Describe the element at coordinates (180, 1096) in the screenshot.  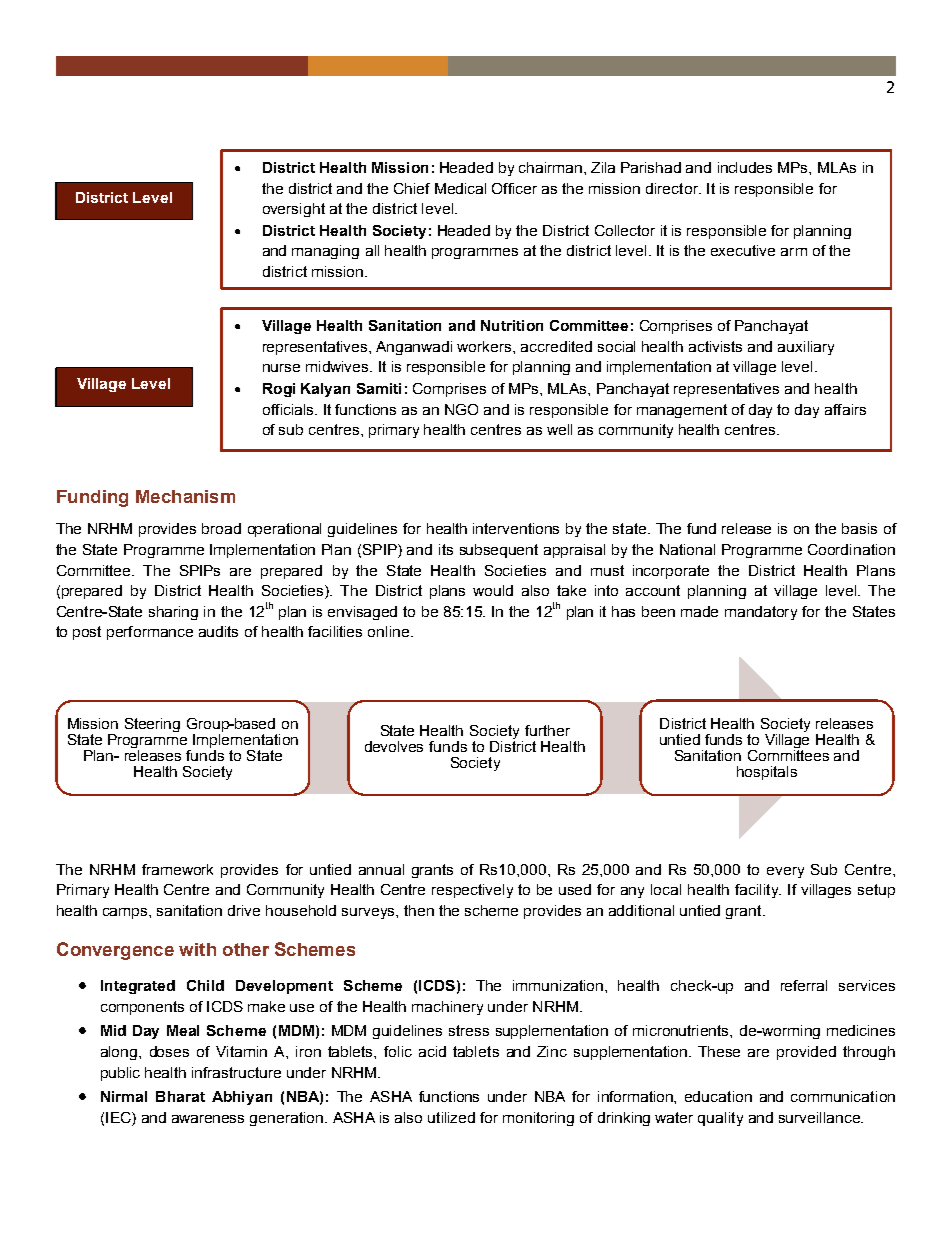
I see `Bharat` at that location.
